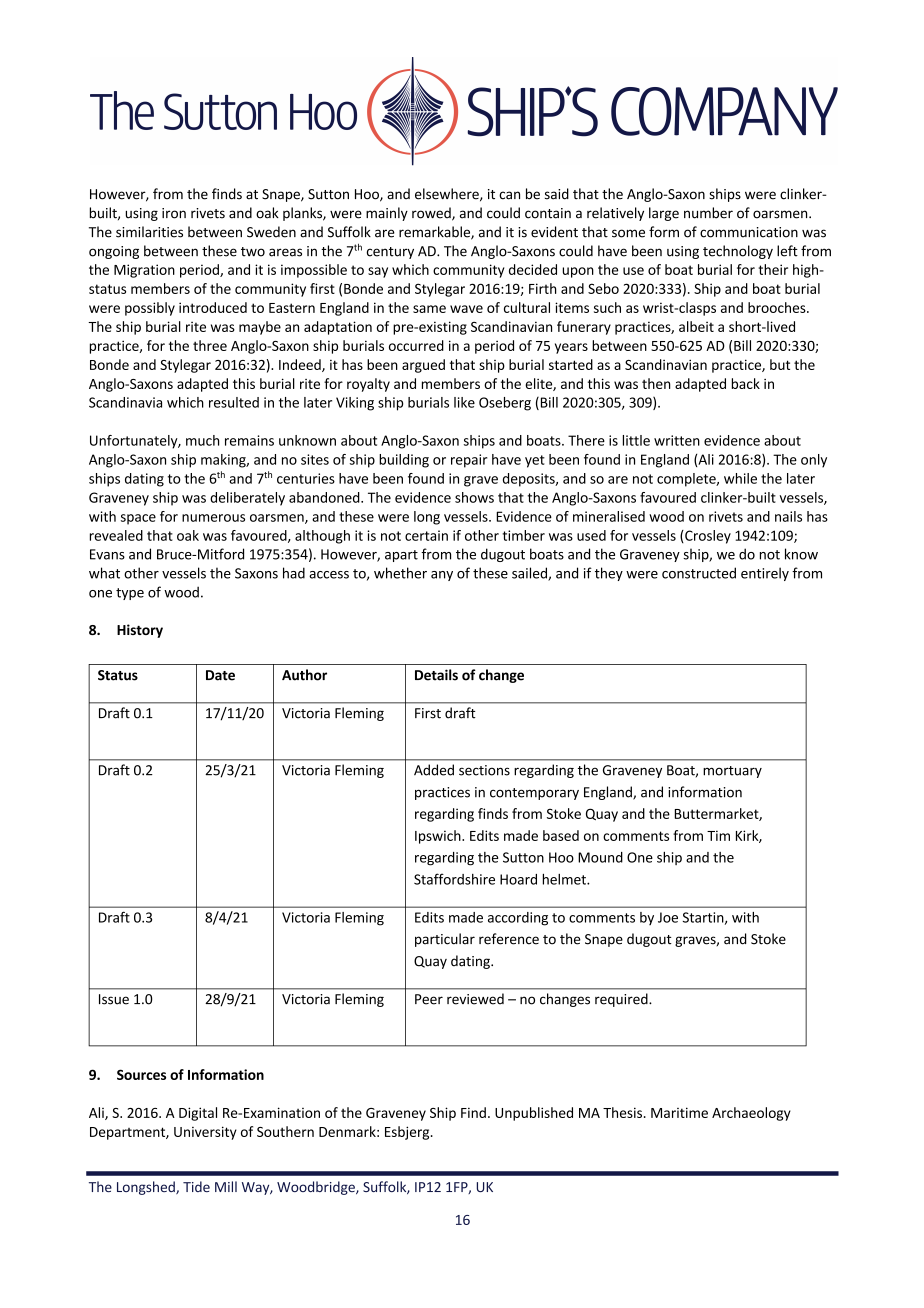  I want to click on much, so click(202, 440).
